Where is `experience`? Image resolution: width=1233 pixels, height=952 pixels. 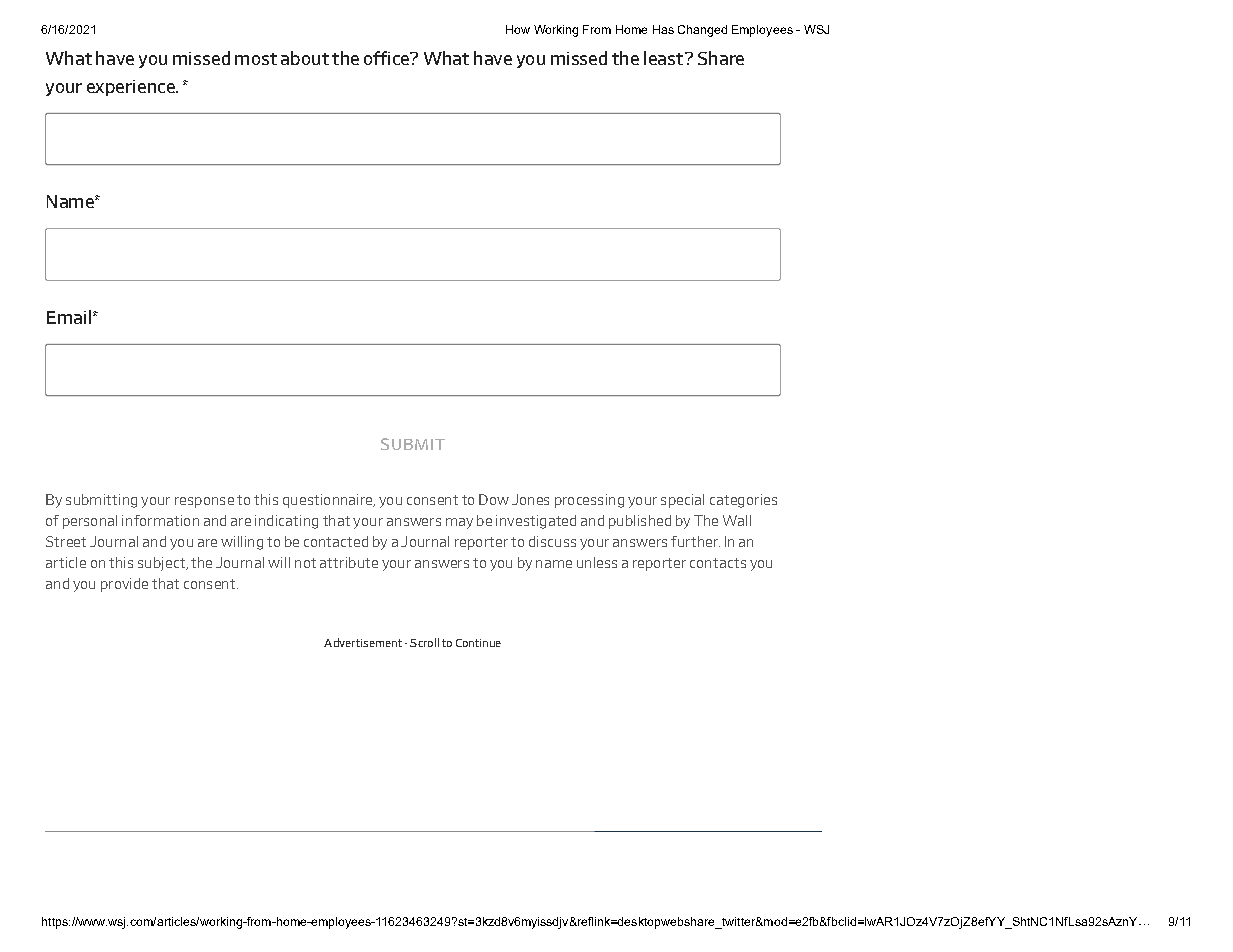
experience is located at coordinates (132, 88).
